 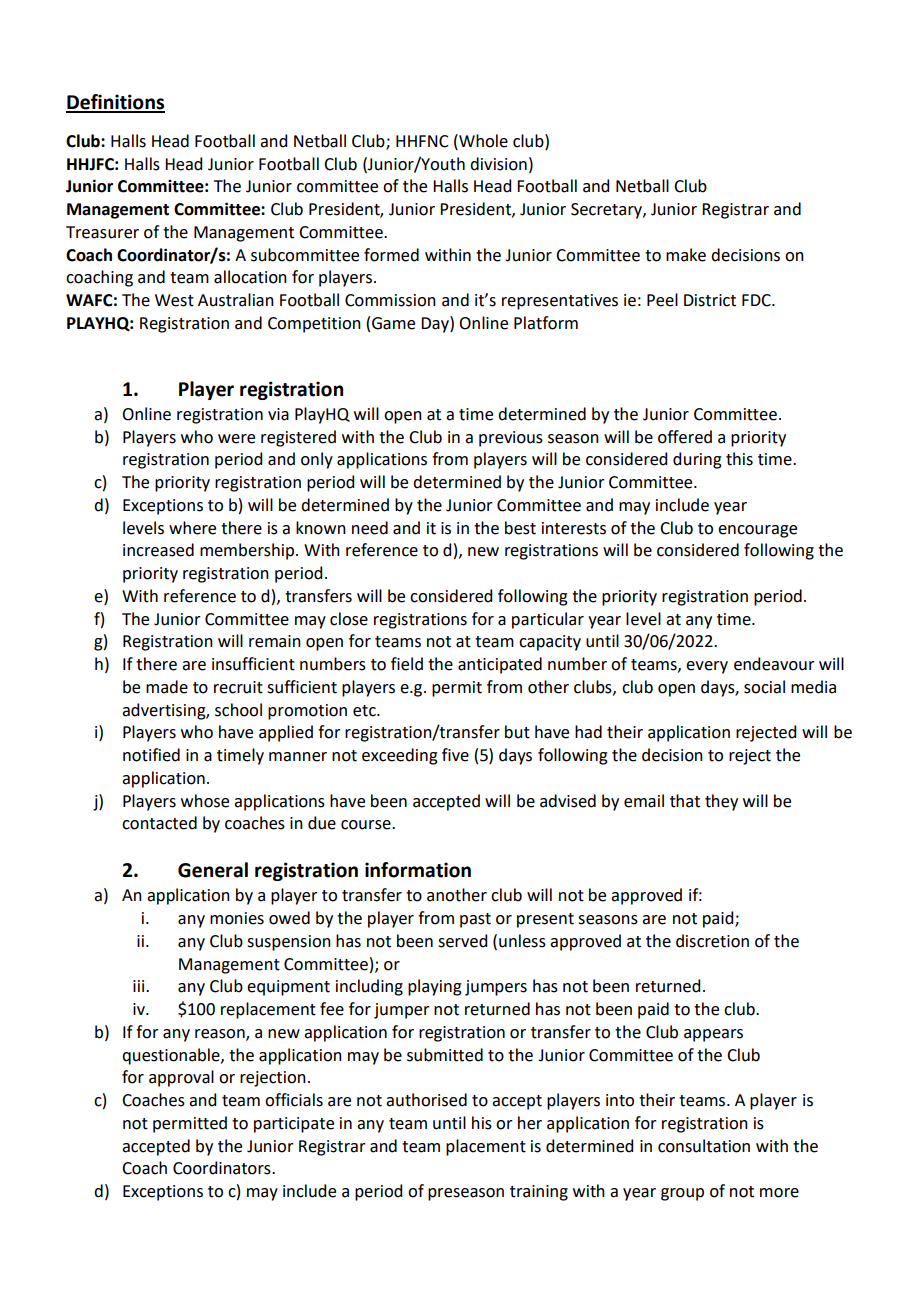 What do you see at coordinates (498, 164) in the screenshot?
I see `division` at bounding box center [498, 164].
